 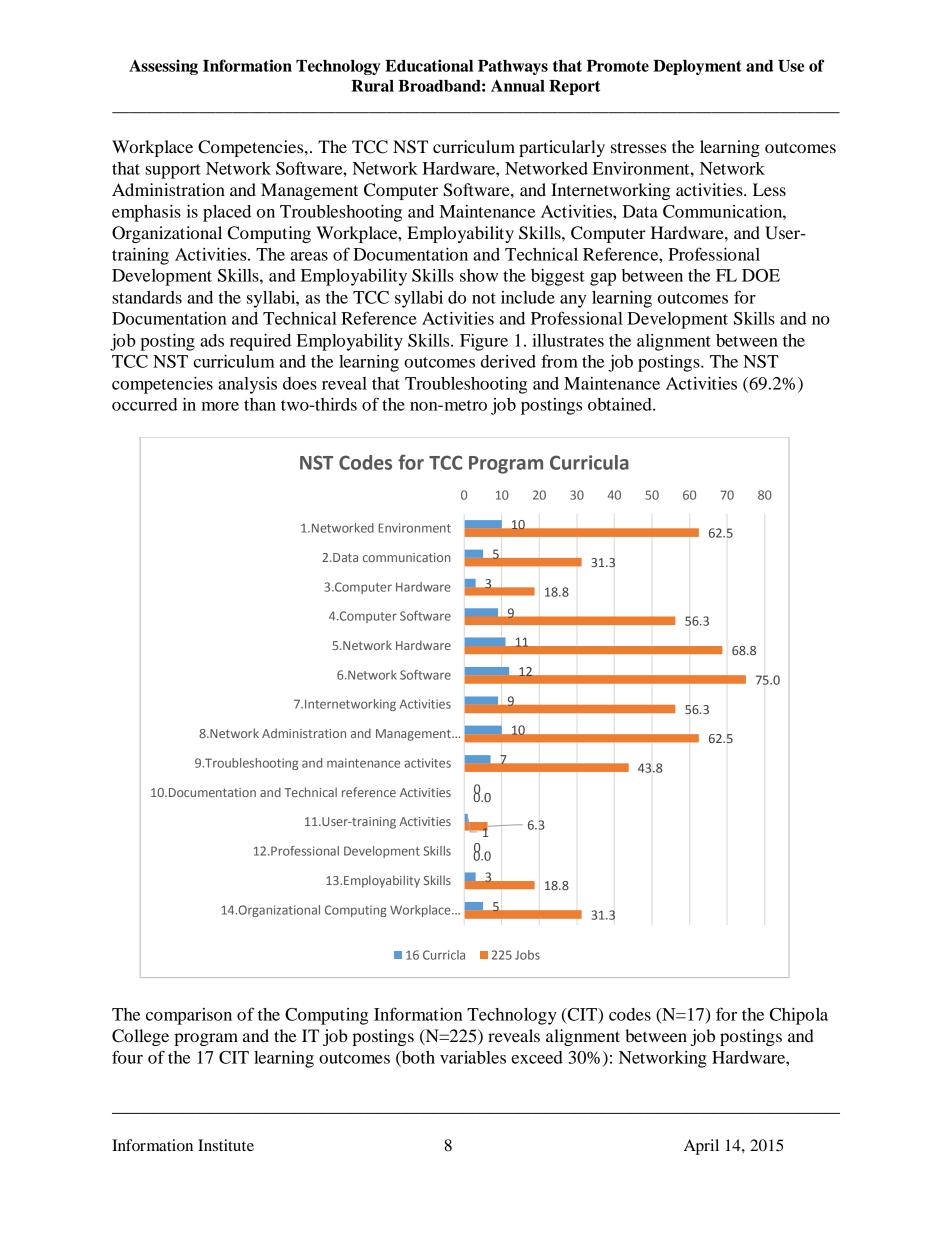 What do you see at coordinates (537, 1057) in the screenshot?
I see `exceed` at bounding box center [537, 1057].
